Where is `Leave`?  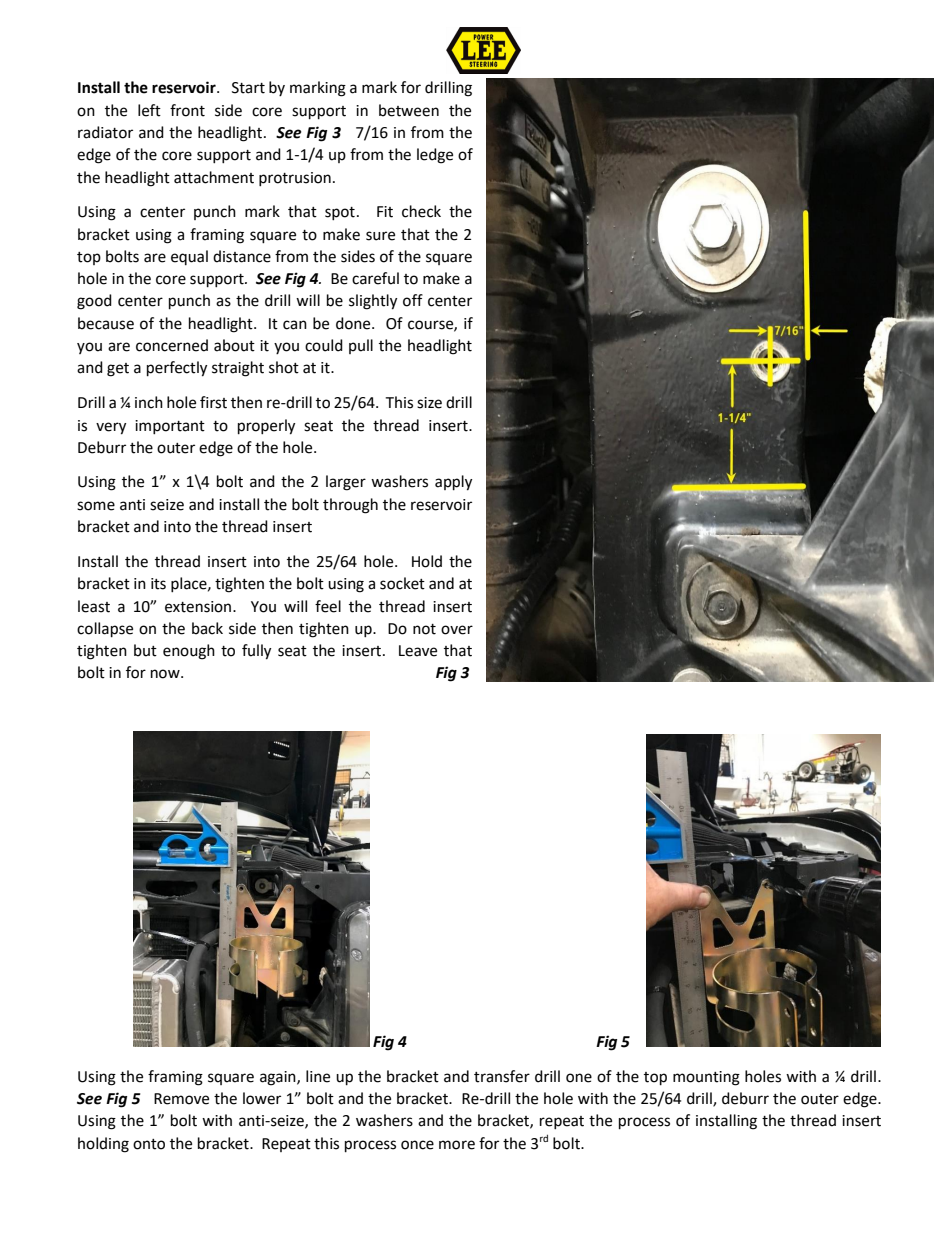
Leave is located at coordinates (418, 651).
